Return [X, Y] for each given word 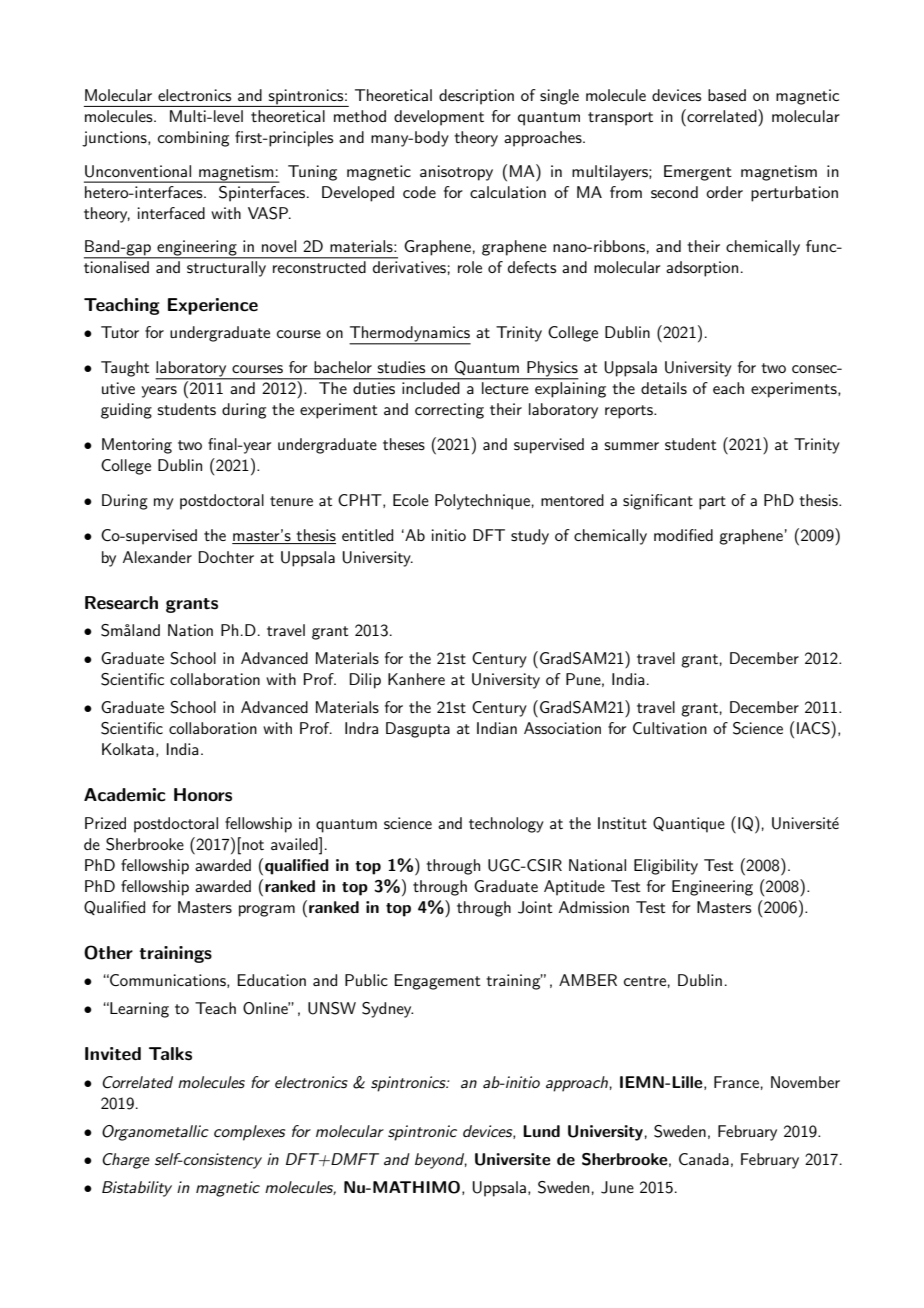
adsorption [702, 269]
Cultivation [670, 728]
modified [683, 535]
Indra [361, 728]
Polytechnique [482, 502]
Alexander [157, 557]
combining [193, 139]
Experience [213, 306]
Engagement [437, 982]
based [727, 95]
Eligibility [666, 867]
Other [108, 952]
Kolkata [128, 749]
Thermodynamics [410, 335]
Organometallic [155, 1133]
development [439, 118]
